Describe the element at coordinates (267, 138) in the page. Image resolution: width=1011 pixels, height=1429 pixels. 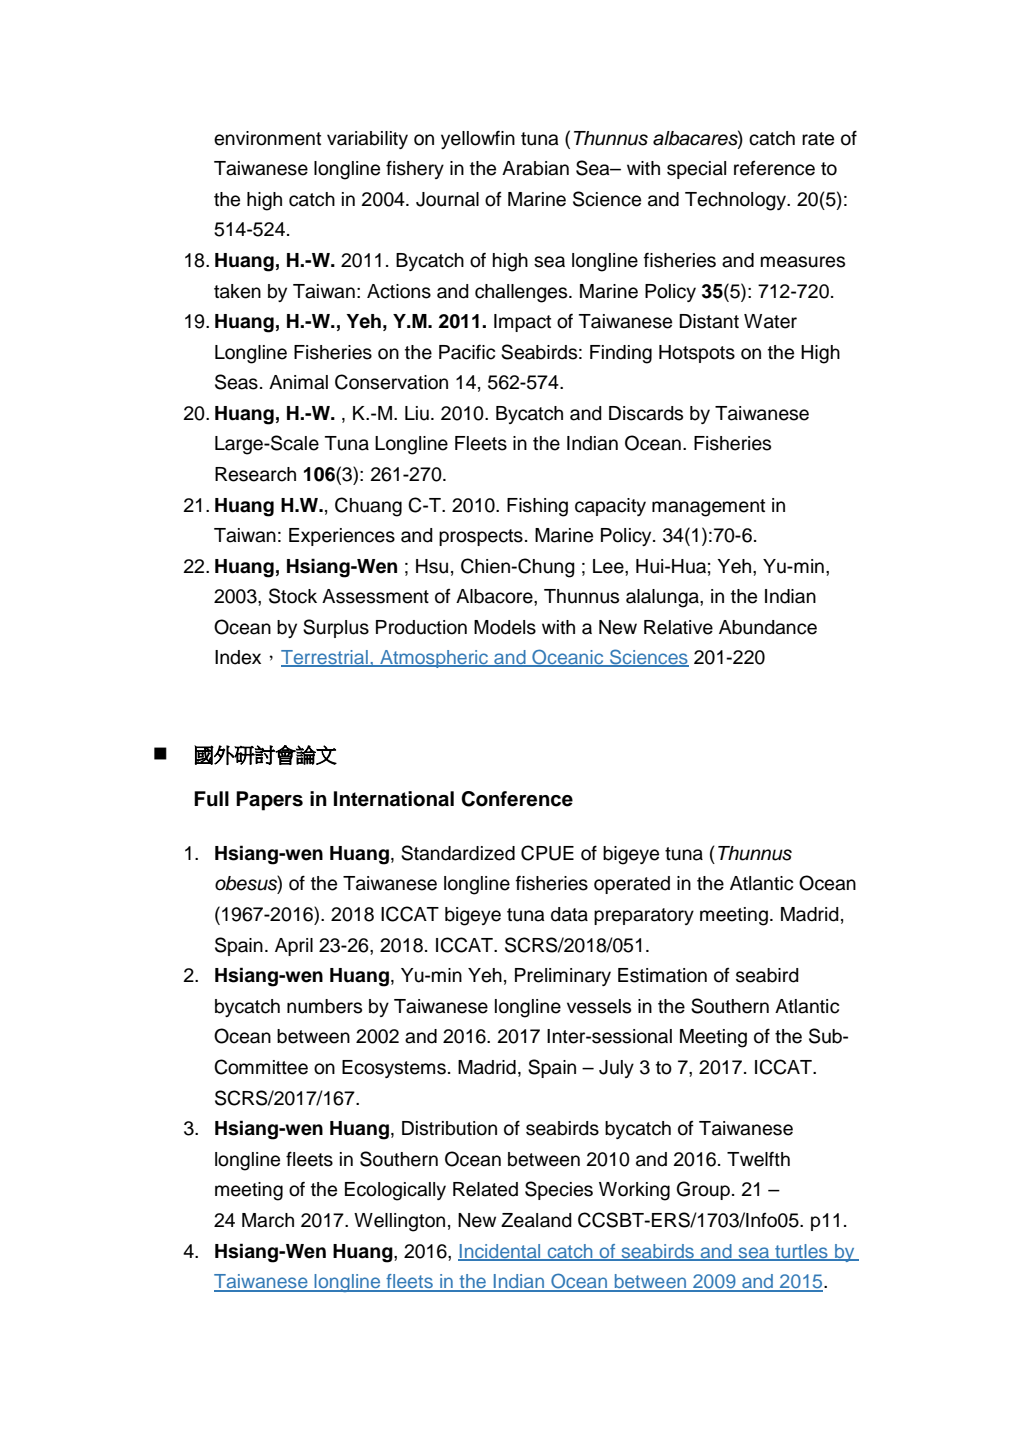
I see `environment` at that location.
